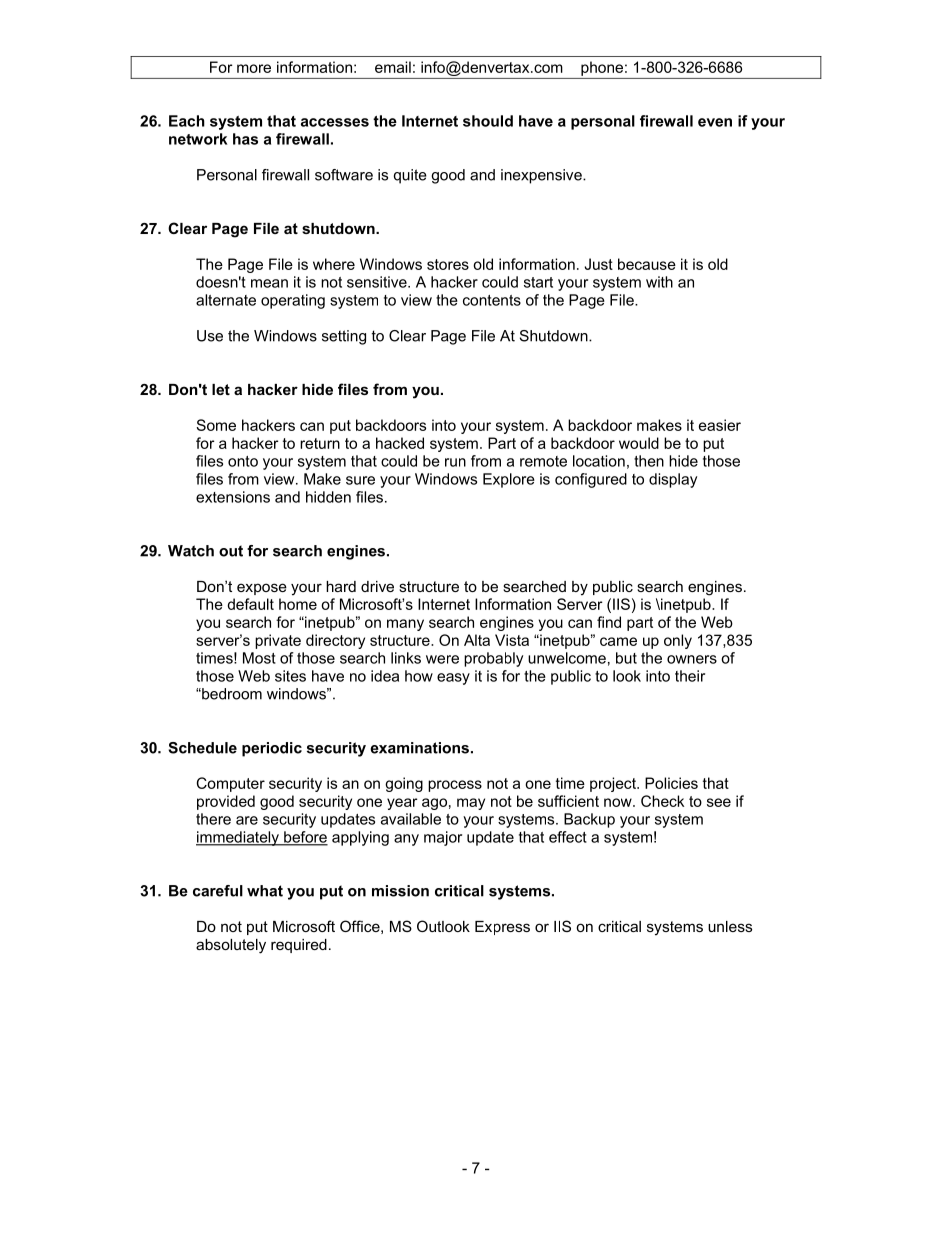  What do you see at coordinates (678, 641) in the image?
I see `only` at bounding box center [678, 641].
